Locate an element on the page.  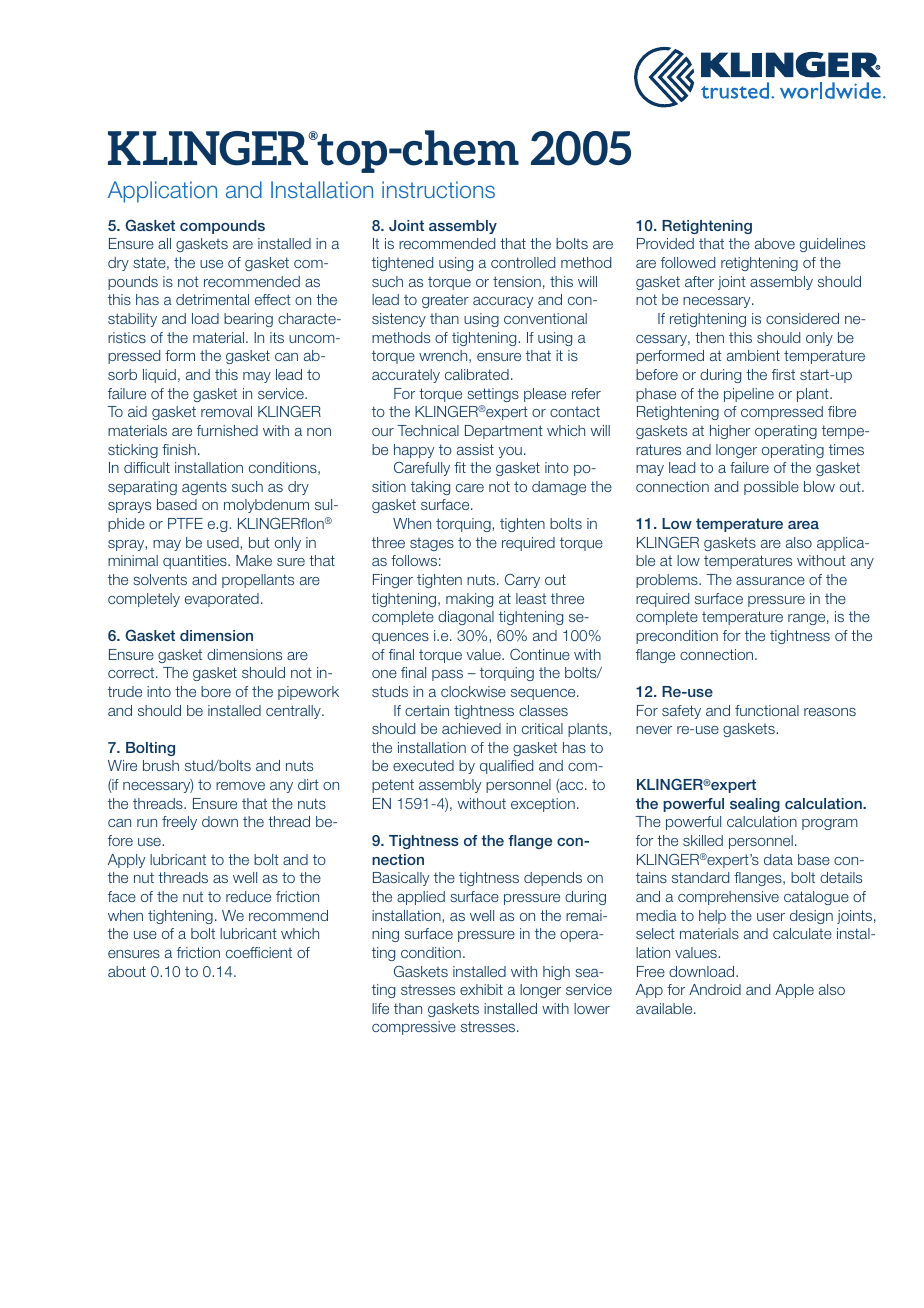
used is located at coordinates (224, 542).
